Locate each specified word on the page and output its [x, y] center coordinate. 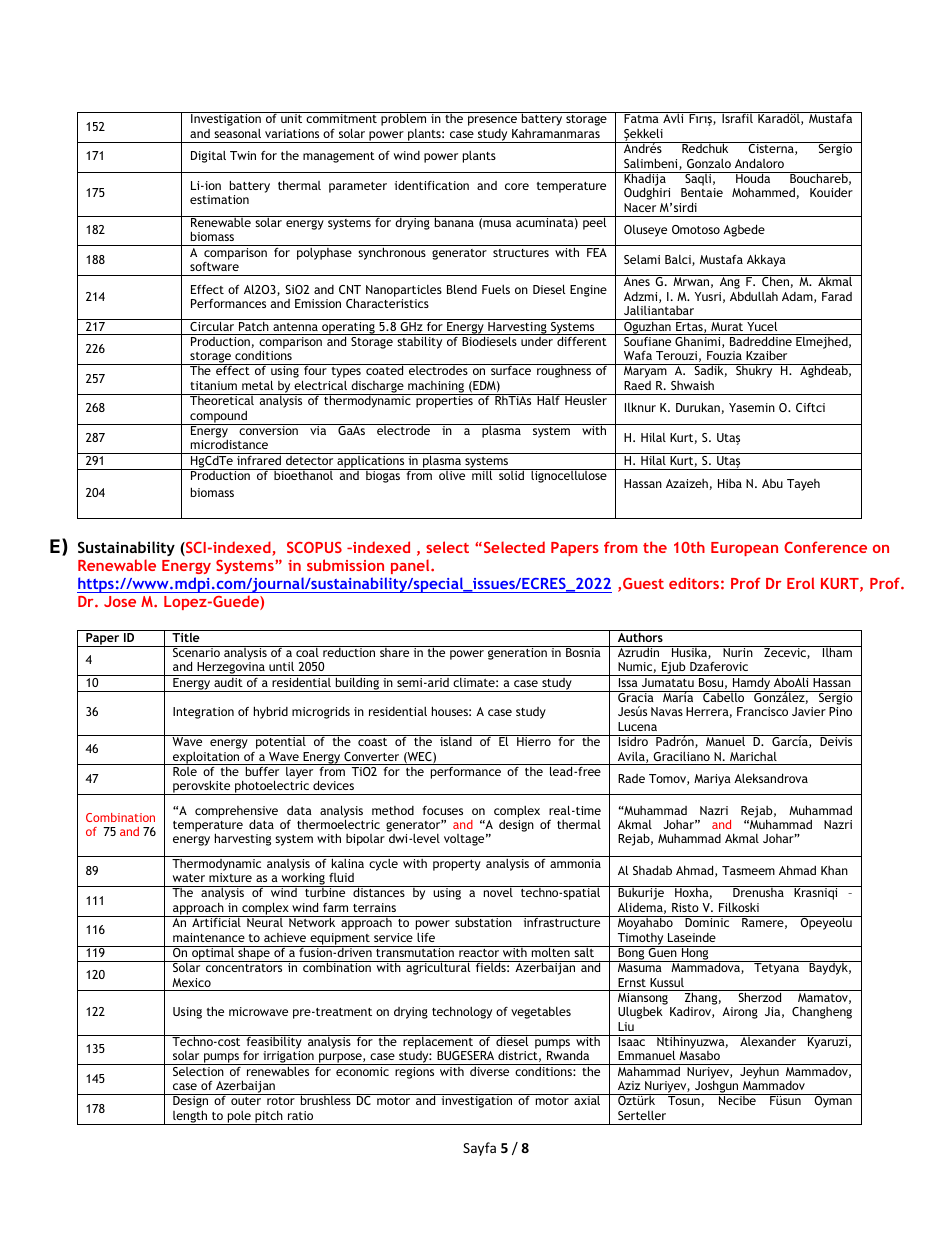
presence [492, 121]
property [457, 865]
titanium [213, 385]
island [456, 740]
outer [246, 1101]
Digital [208, 157]
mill [482, 474]
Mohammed [763, 192]
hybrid [271, 712]
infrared [259, 459]
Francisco [762, 711]
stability [419, 342]
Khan [834, 870]
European [744, 549]
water [189, 878]
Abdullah [754, 296]
